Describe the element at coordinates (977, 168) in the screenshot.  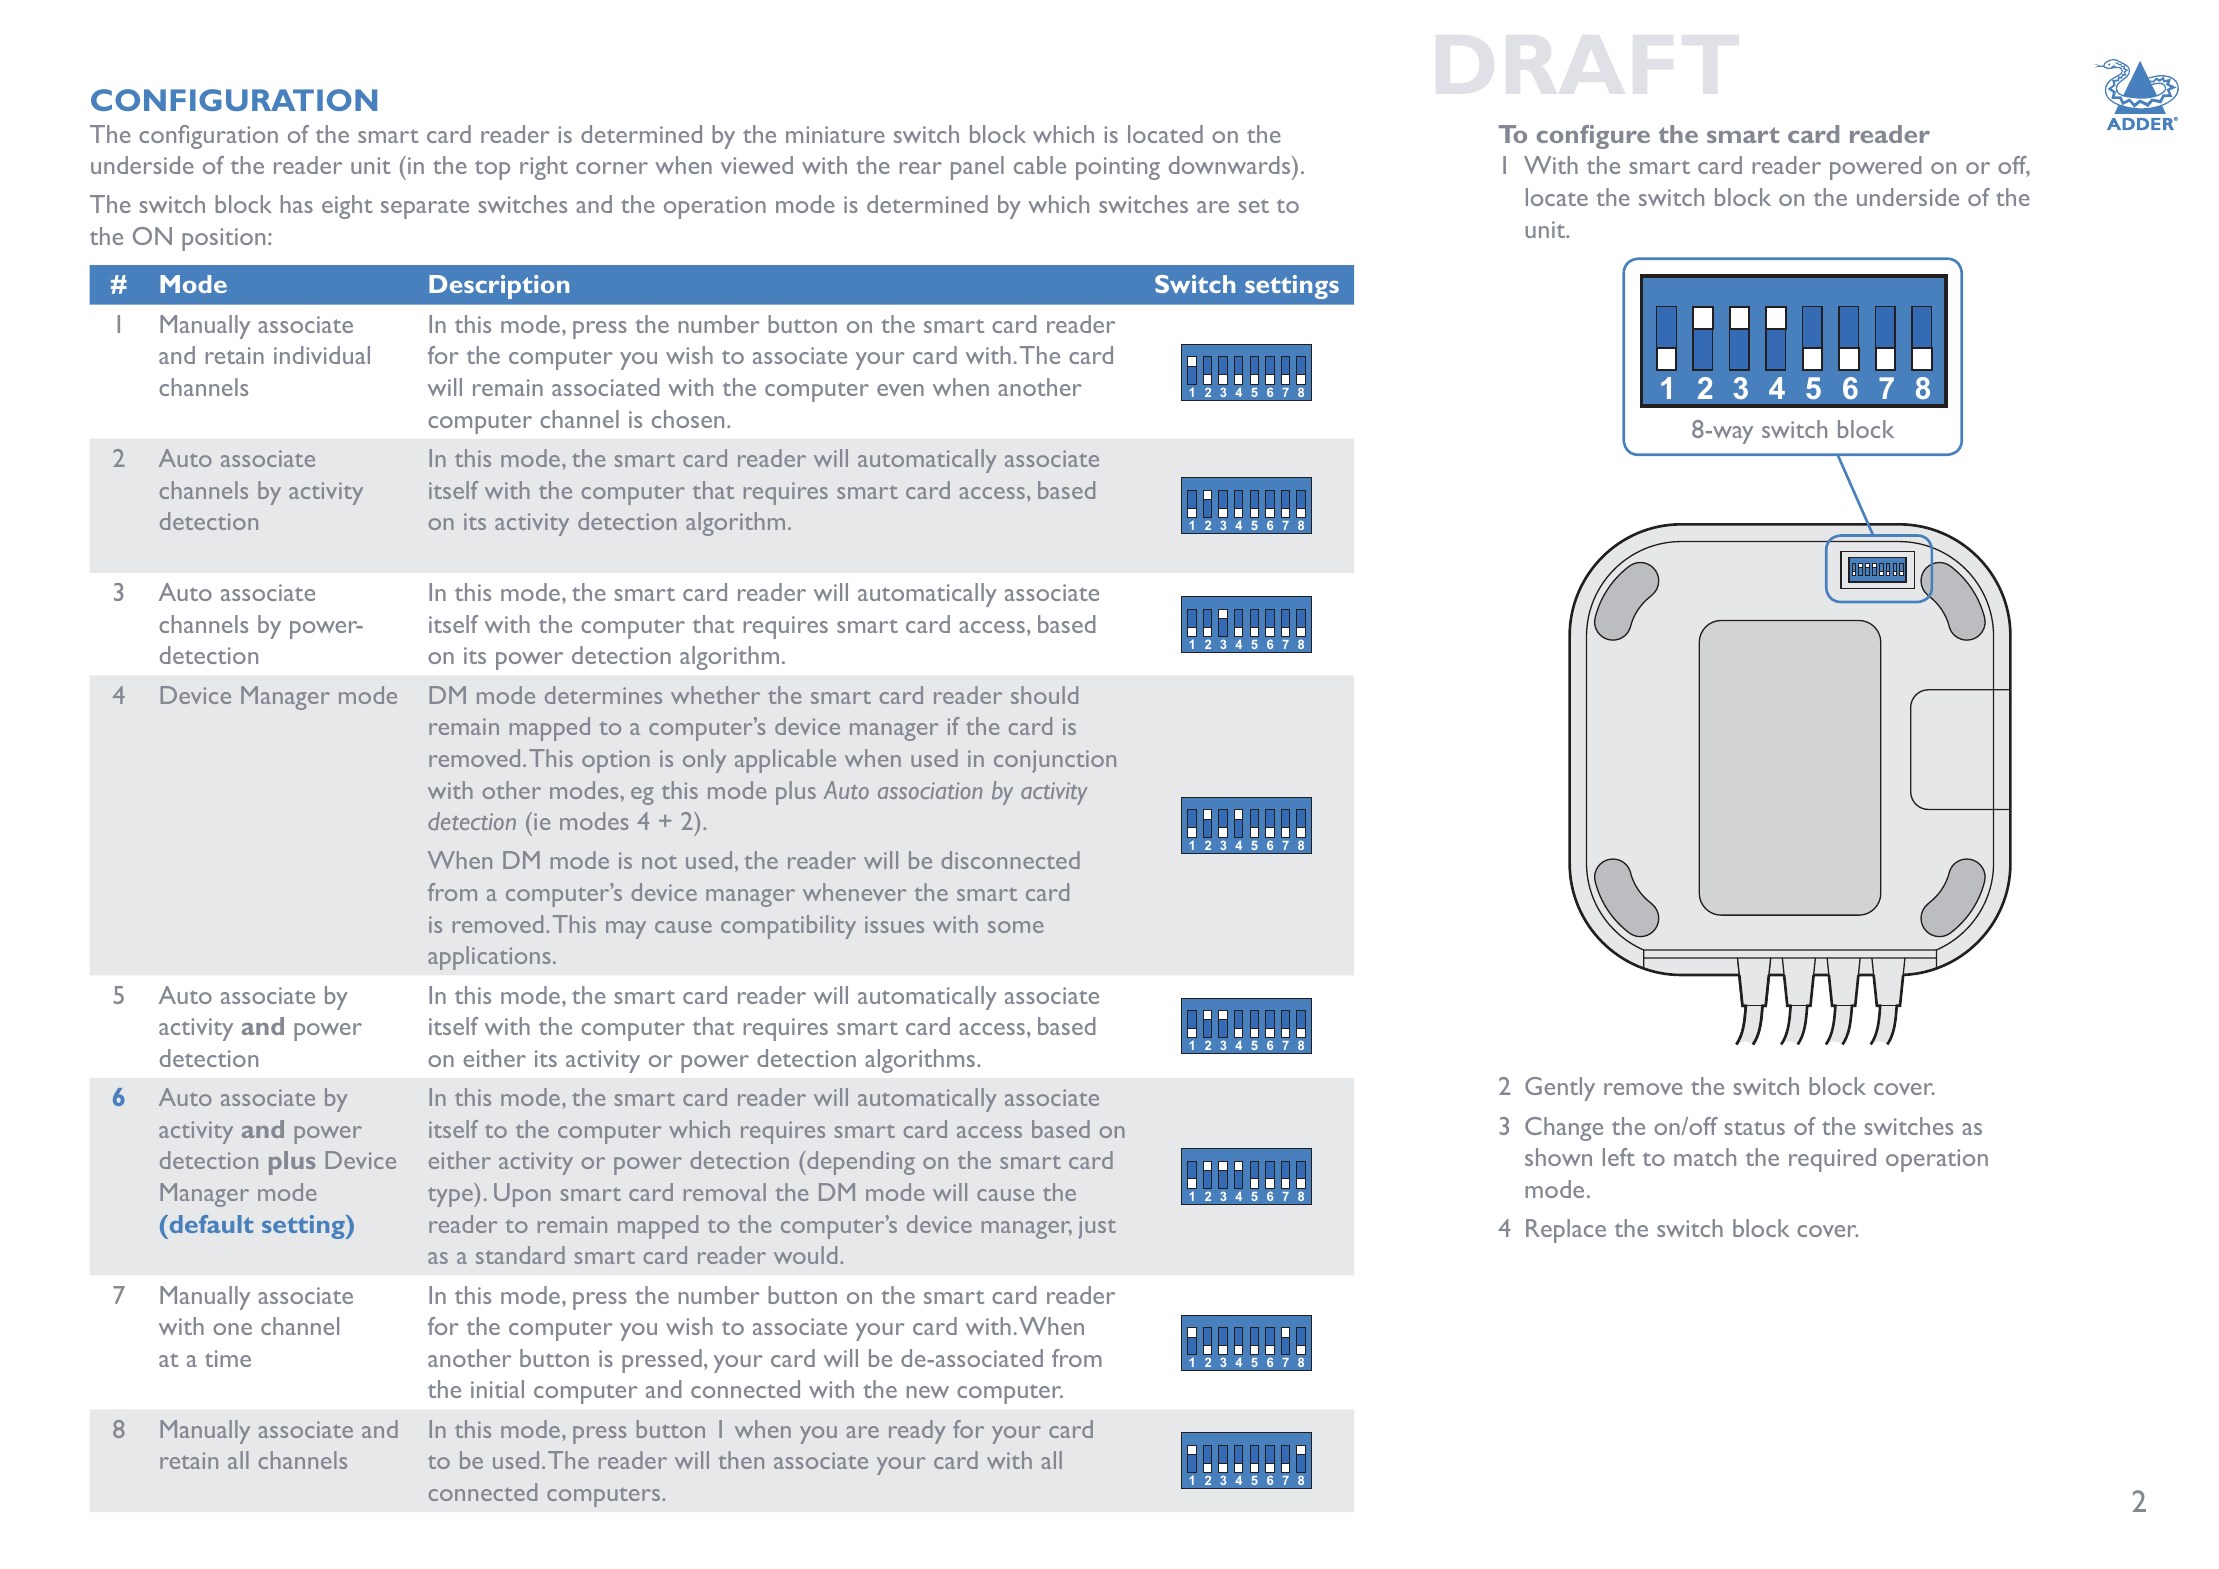
I see `panel` at that location.
